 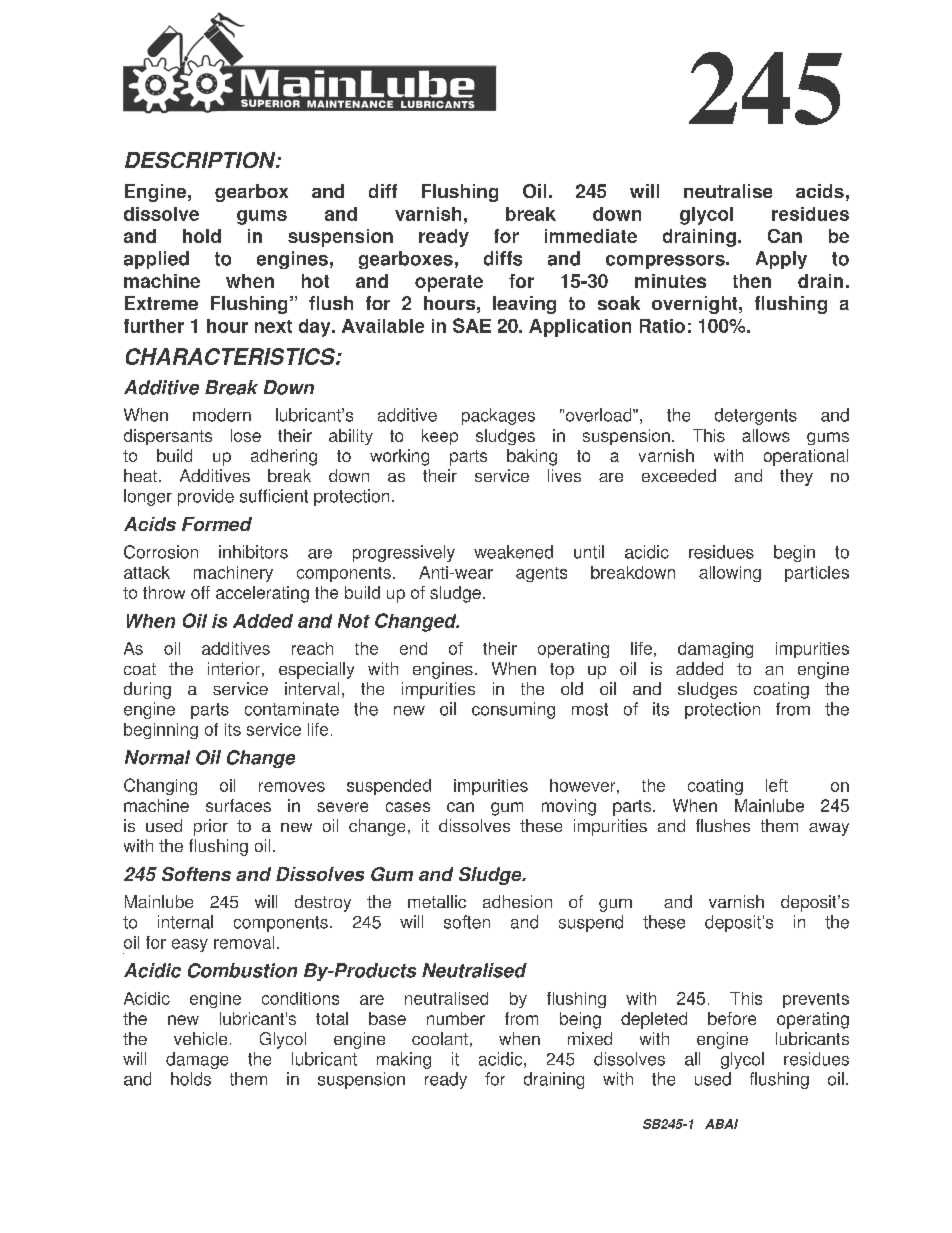 I want to click on baking, so click(x=532, y=457).
